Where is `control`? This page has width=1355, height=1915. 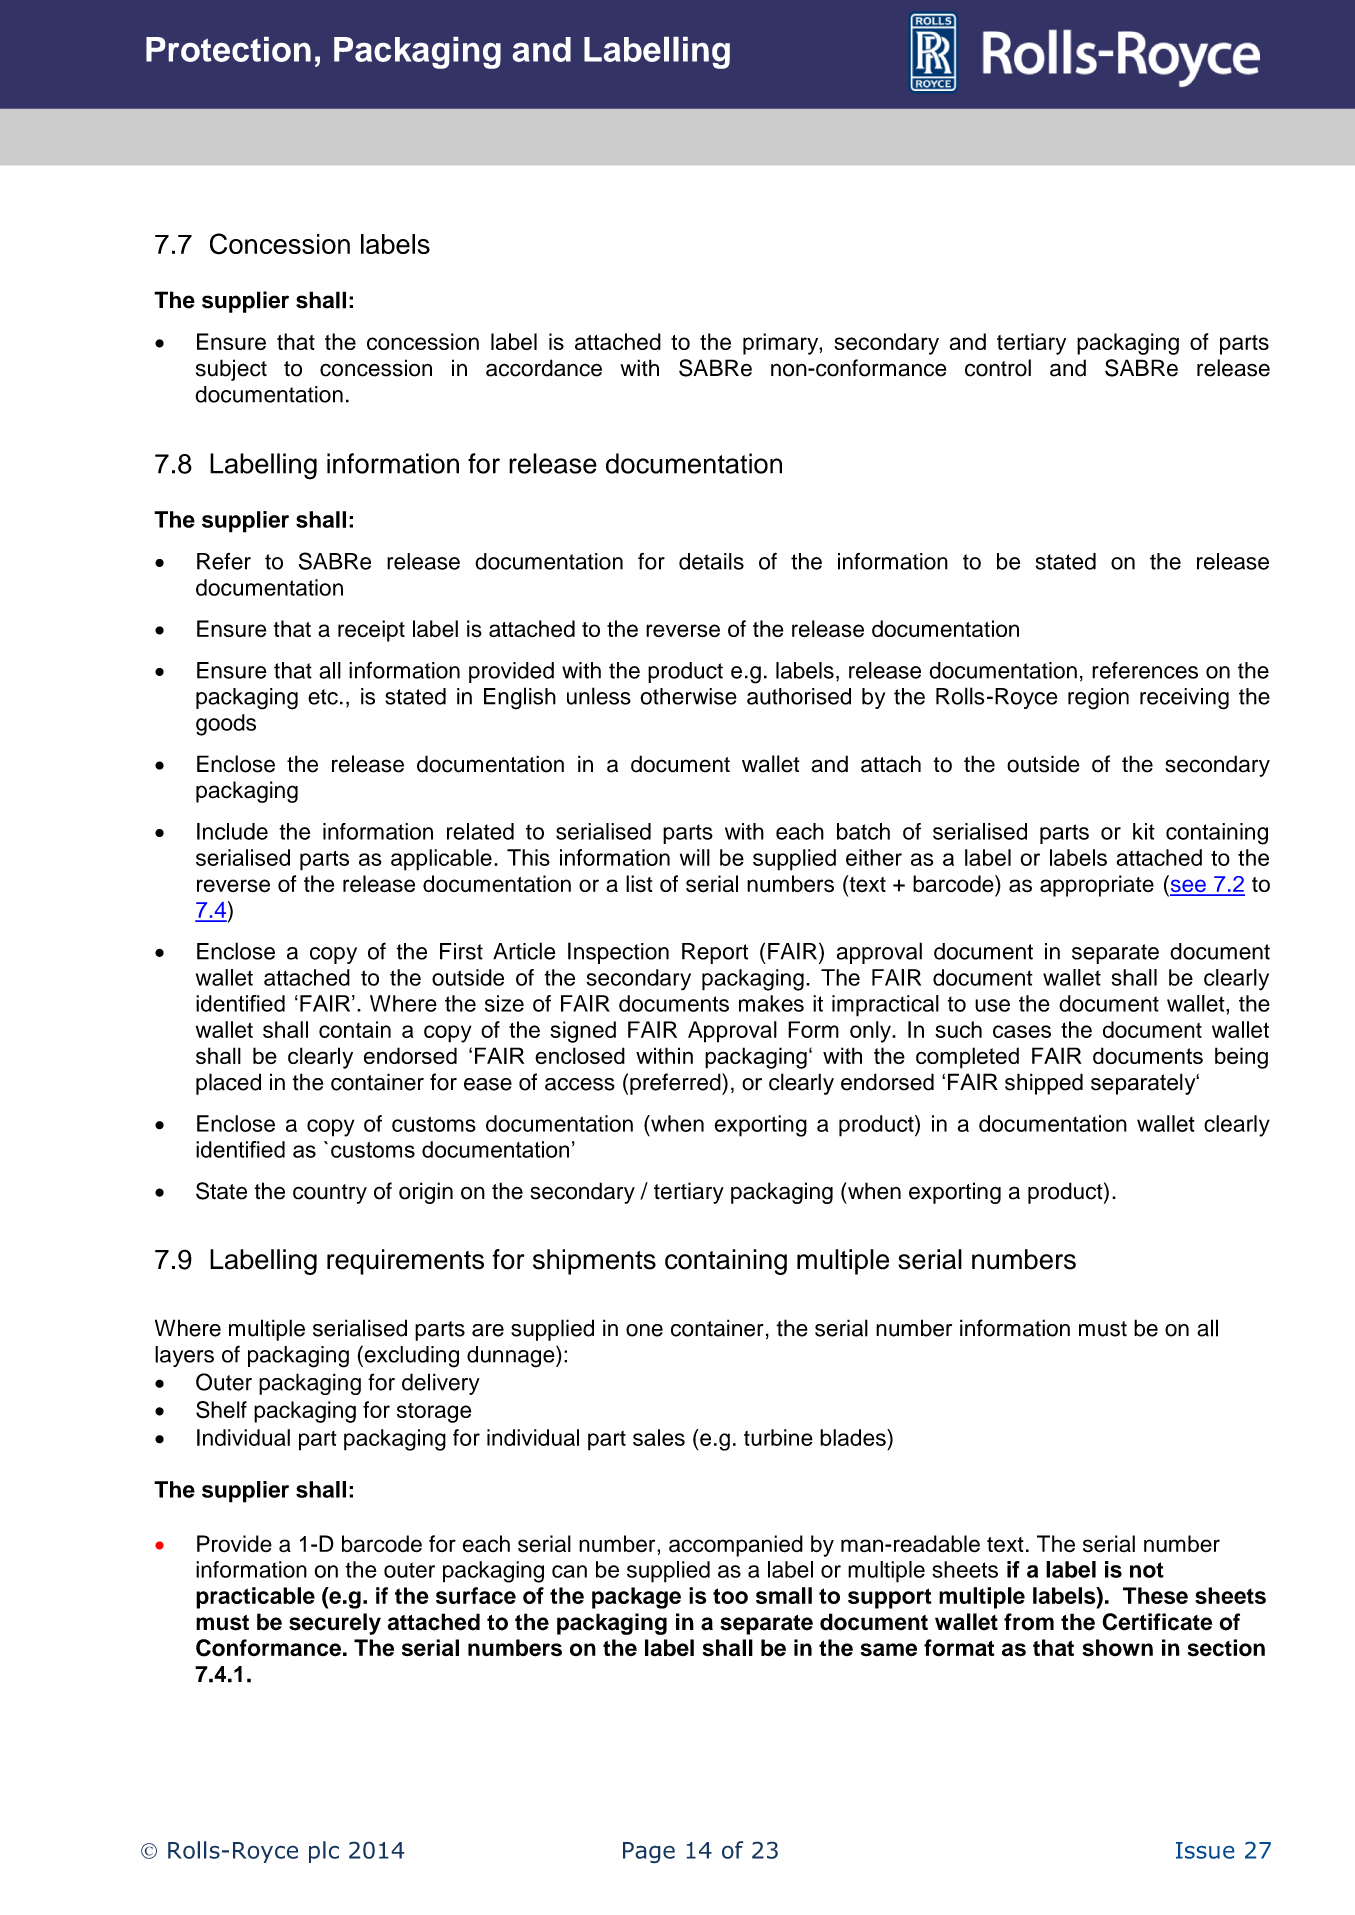 control is located at coordinates (998, 368).
